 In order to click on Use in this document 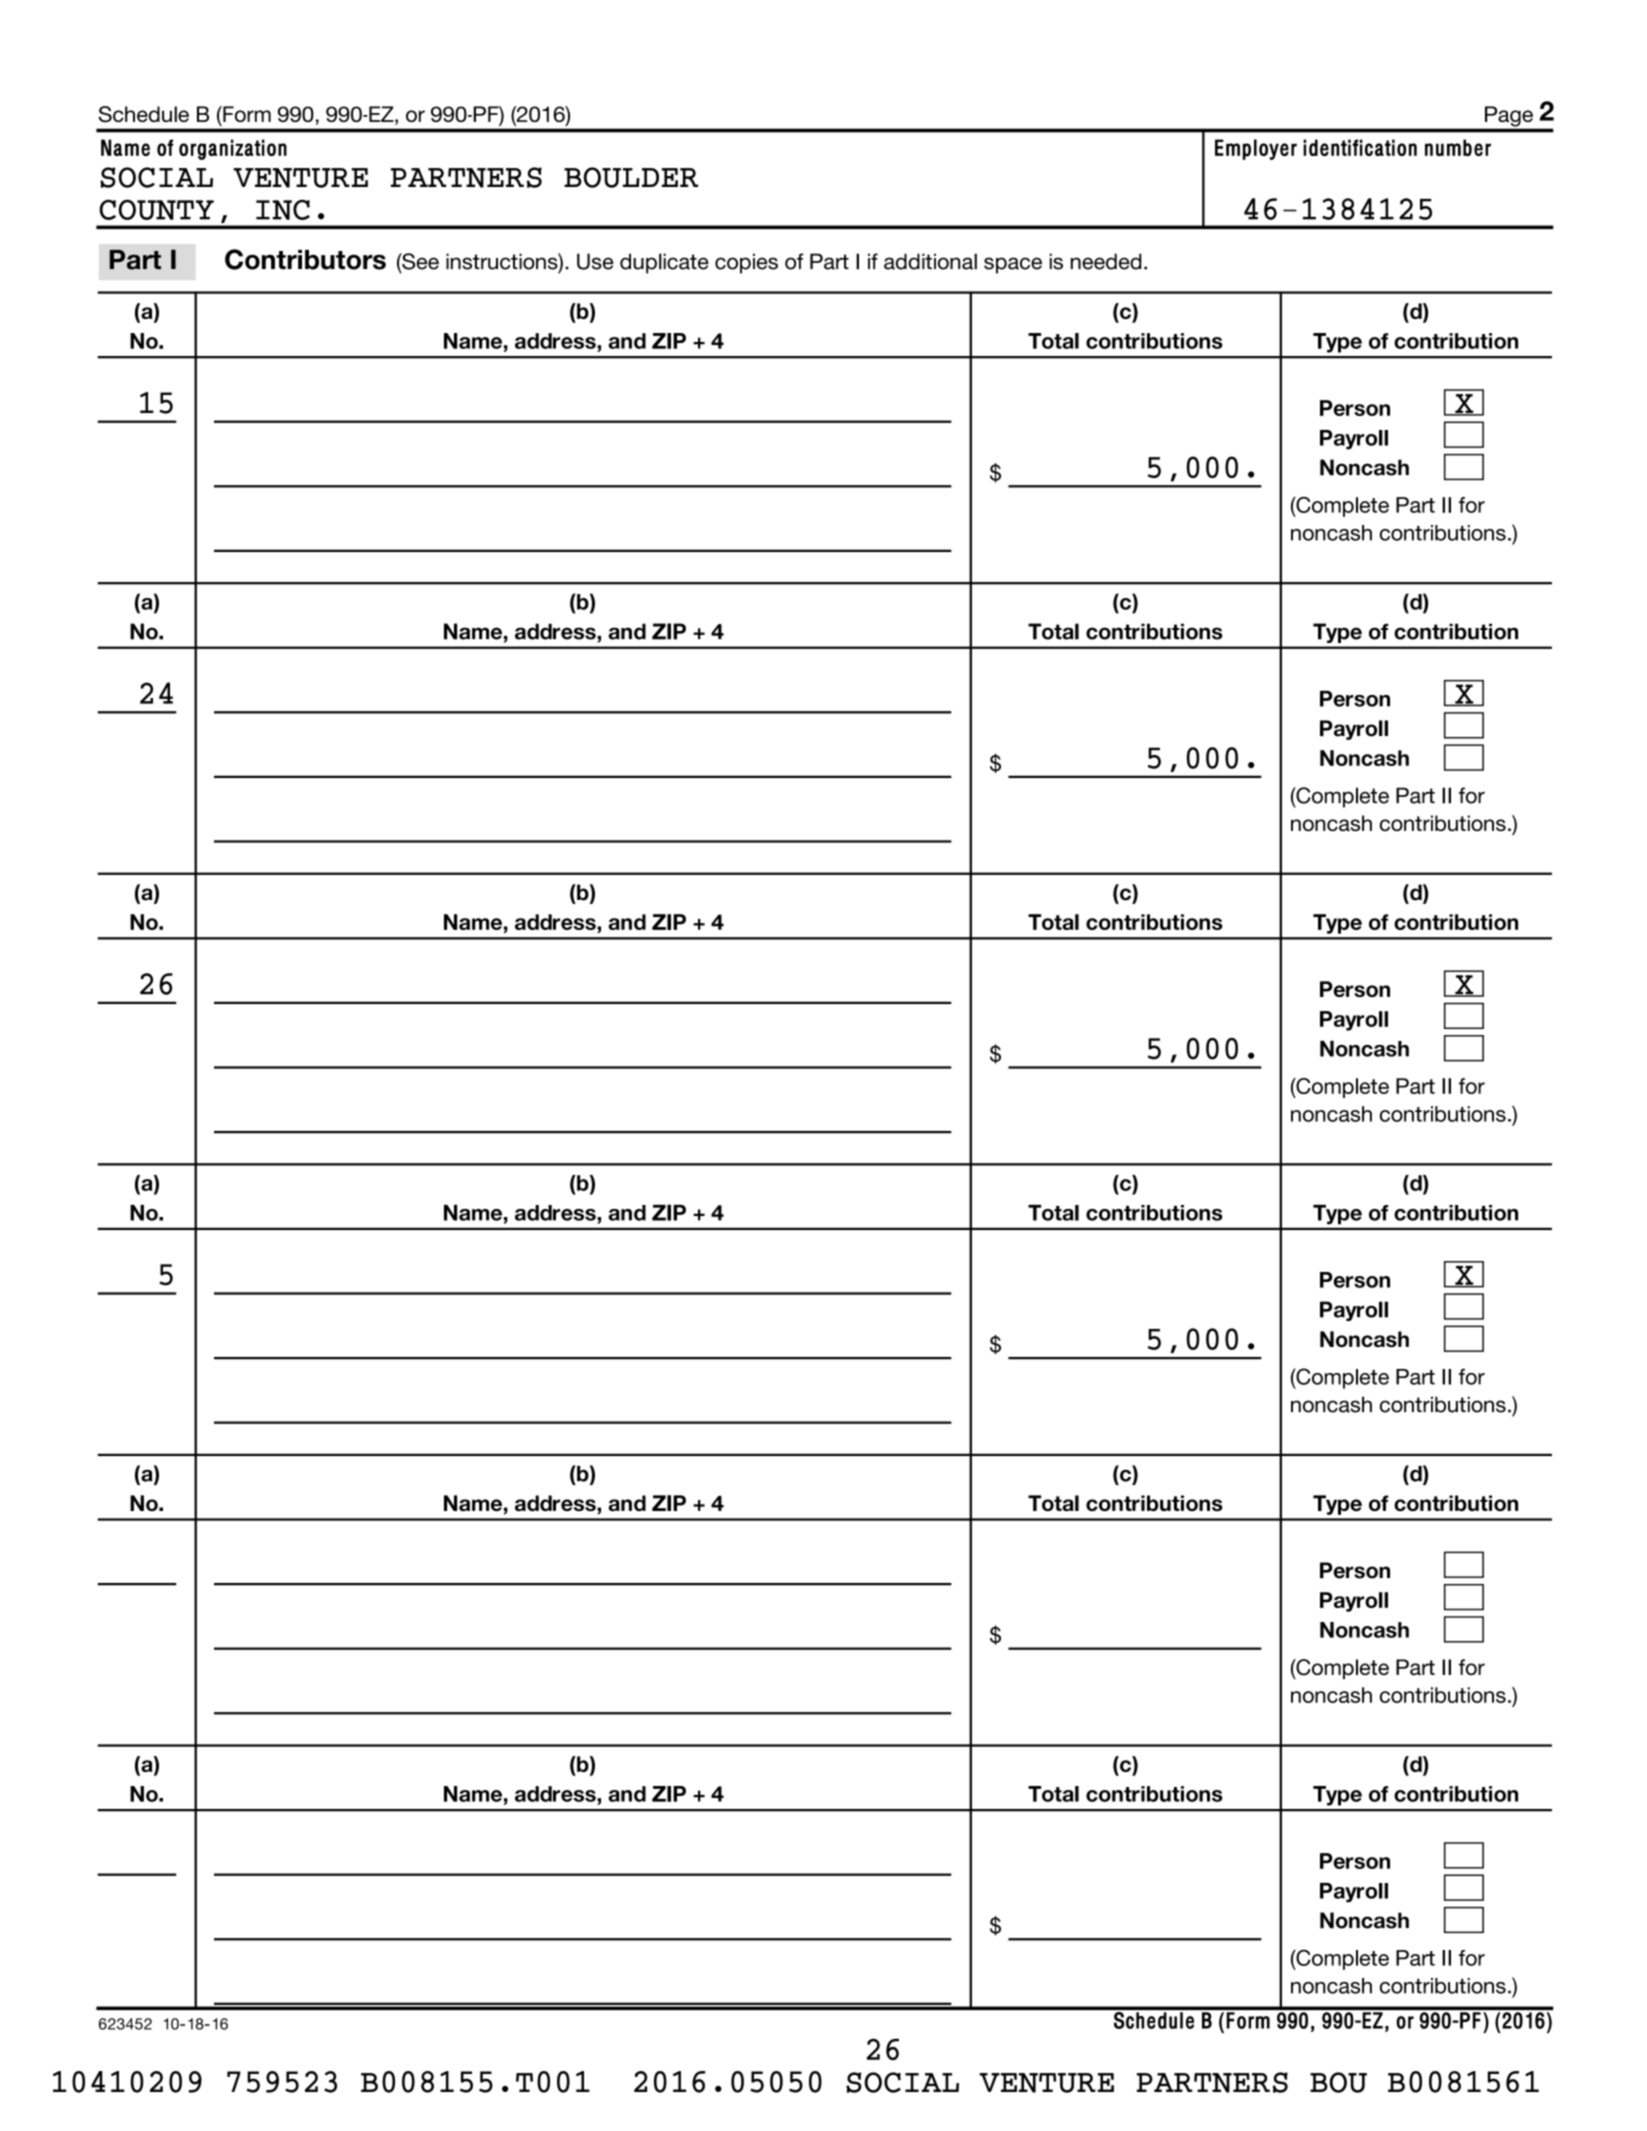, I will do `click(595, 261)`.
